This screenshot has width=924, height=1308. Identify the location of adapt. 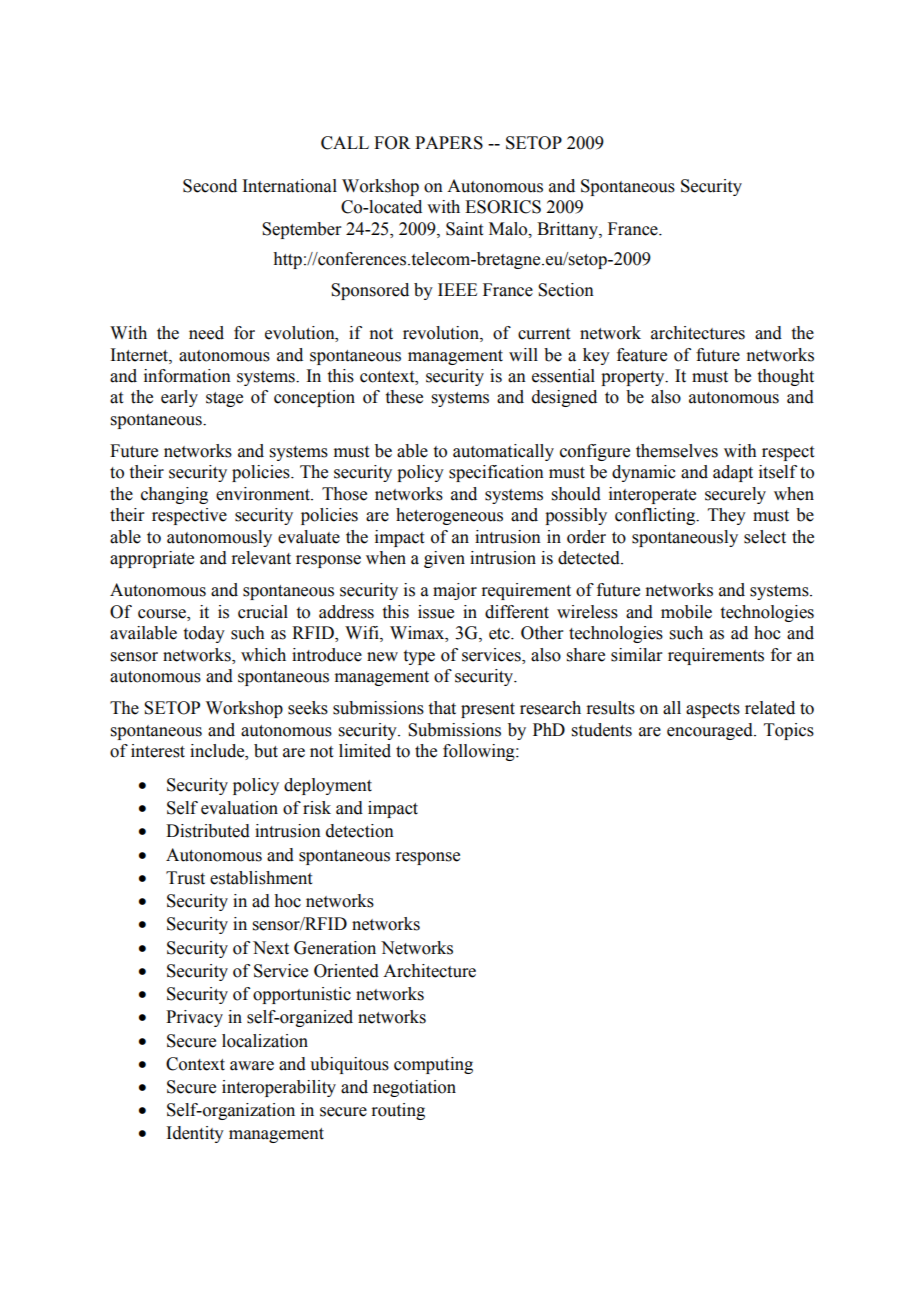
(733, 473).
